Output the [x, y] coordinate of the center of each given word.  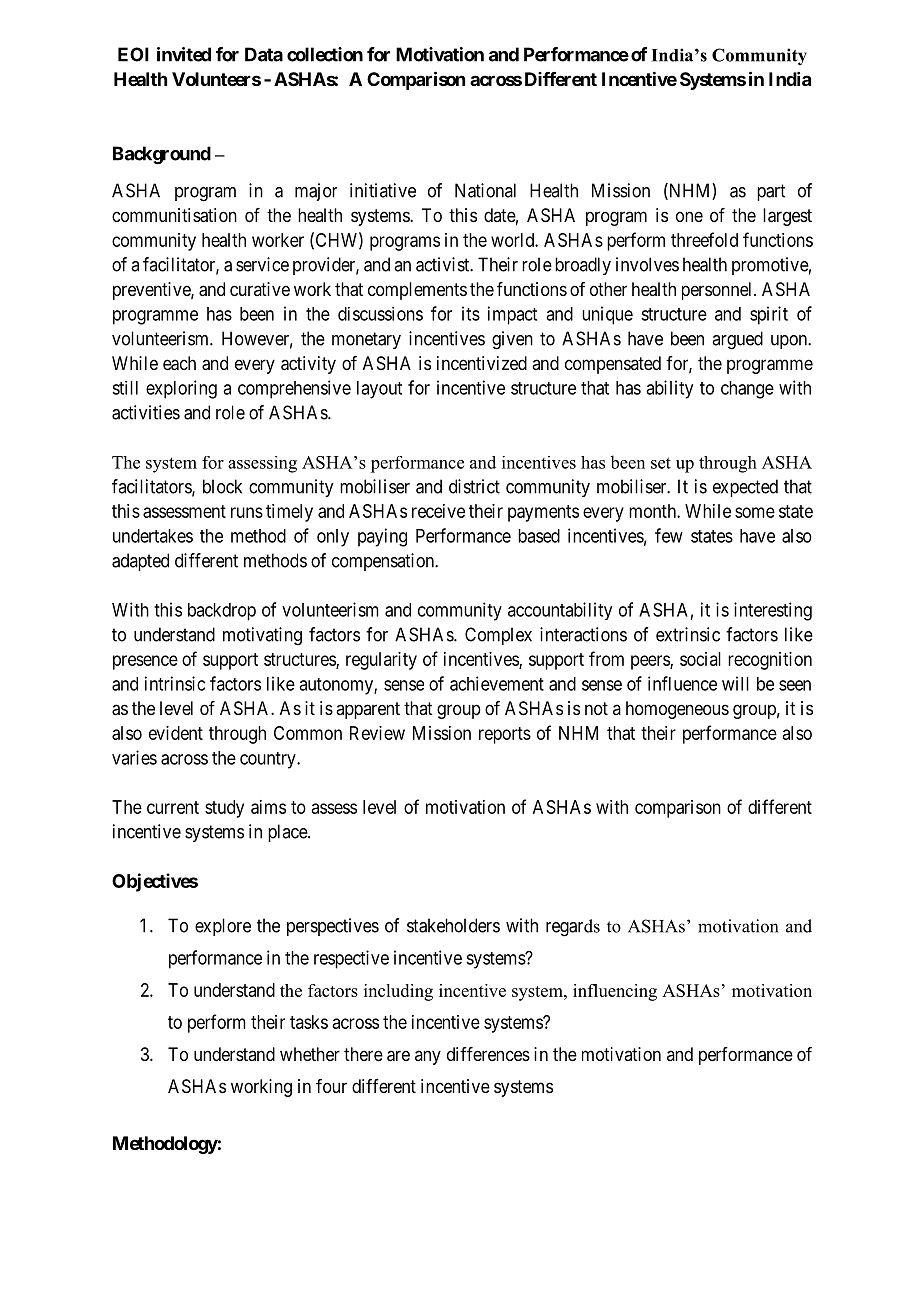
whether [310, 1054]
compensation [384, 562]
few [669, 535]
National [485, 190]
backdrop [222, 612]
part [771, 192]
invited [184, 54]
